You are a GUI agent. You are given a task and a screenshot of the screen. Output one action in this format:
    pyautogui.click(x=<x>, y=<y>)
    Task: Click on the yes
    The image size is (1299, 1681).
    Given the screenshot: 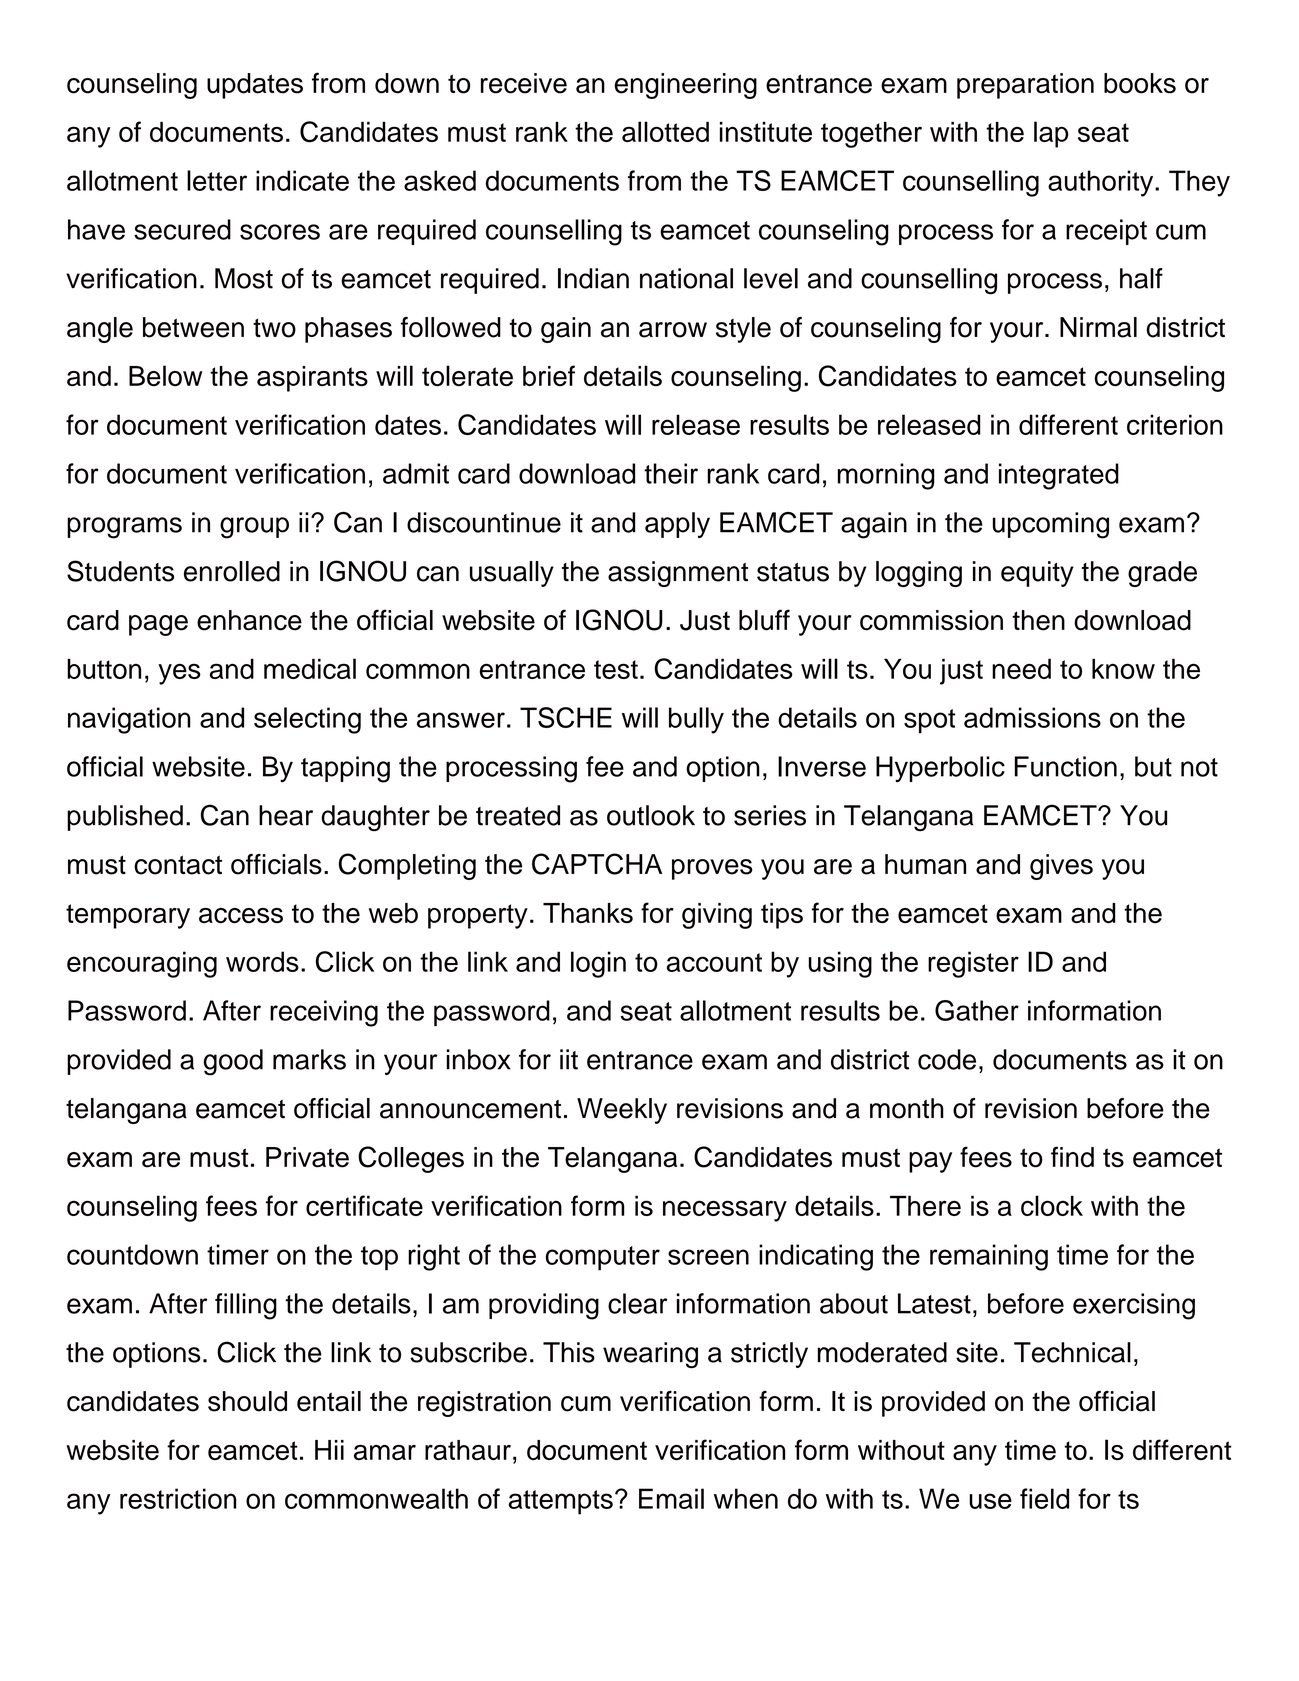 What is the action you would take?
    pyautogui.click(x=179, y=674)
